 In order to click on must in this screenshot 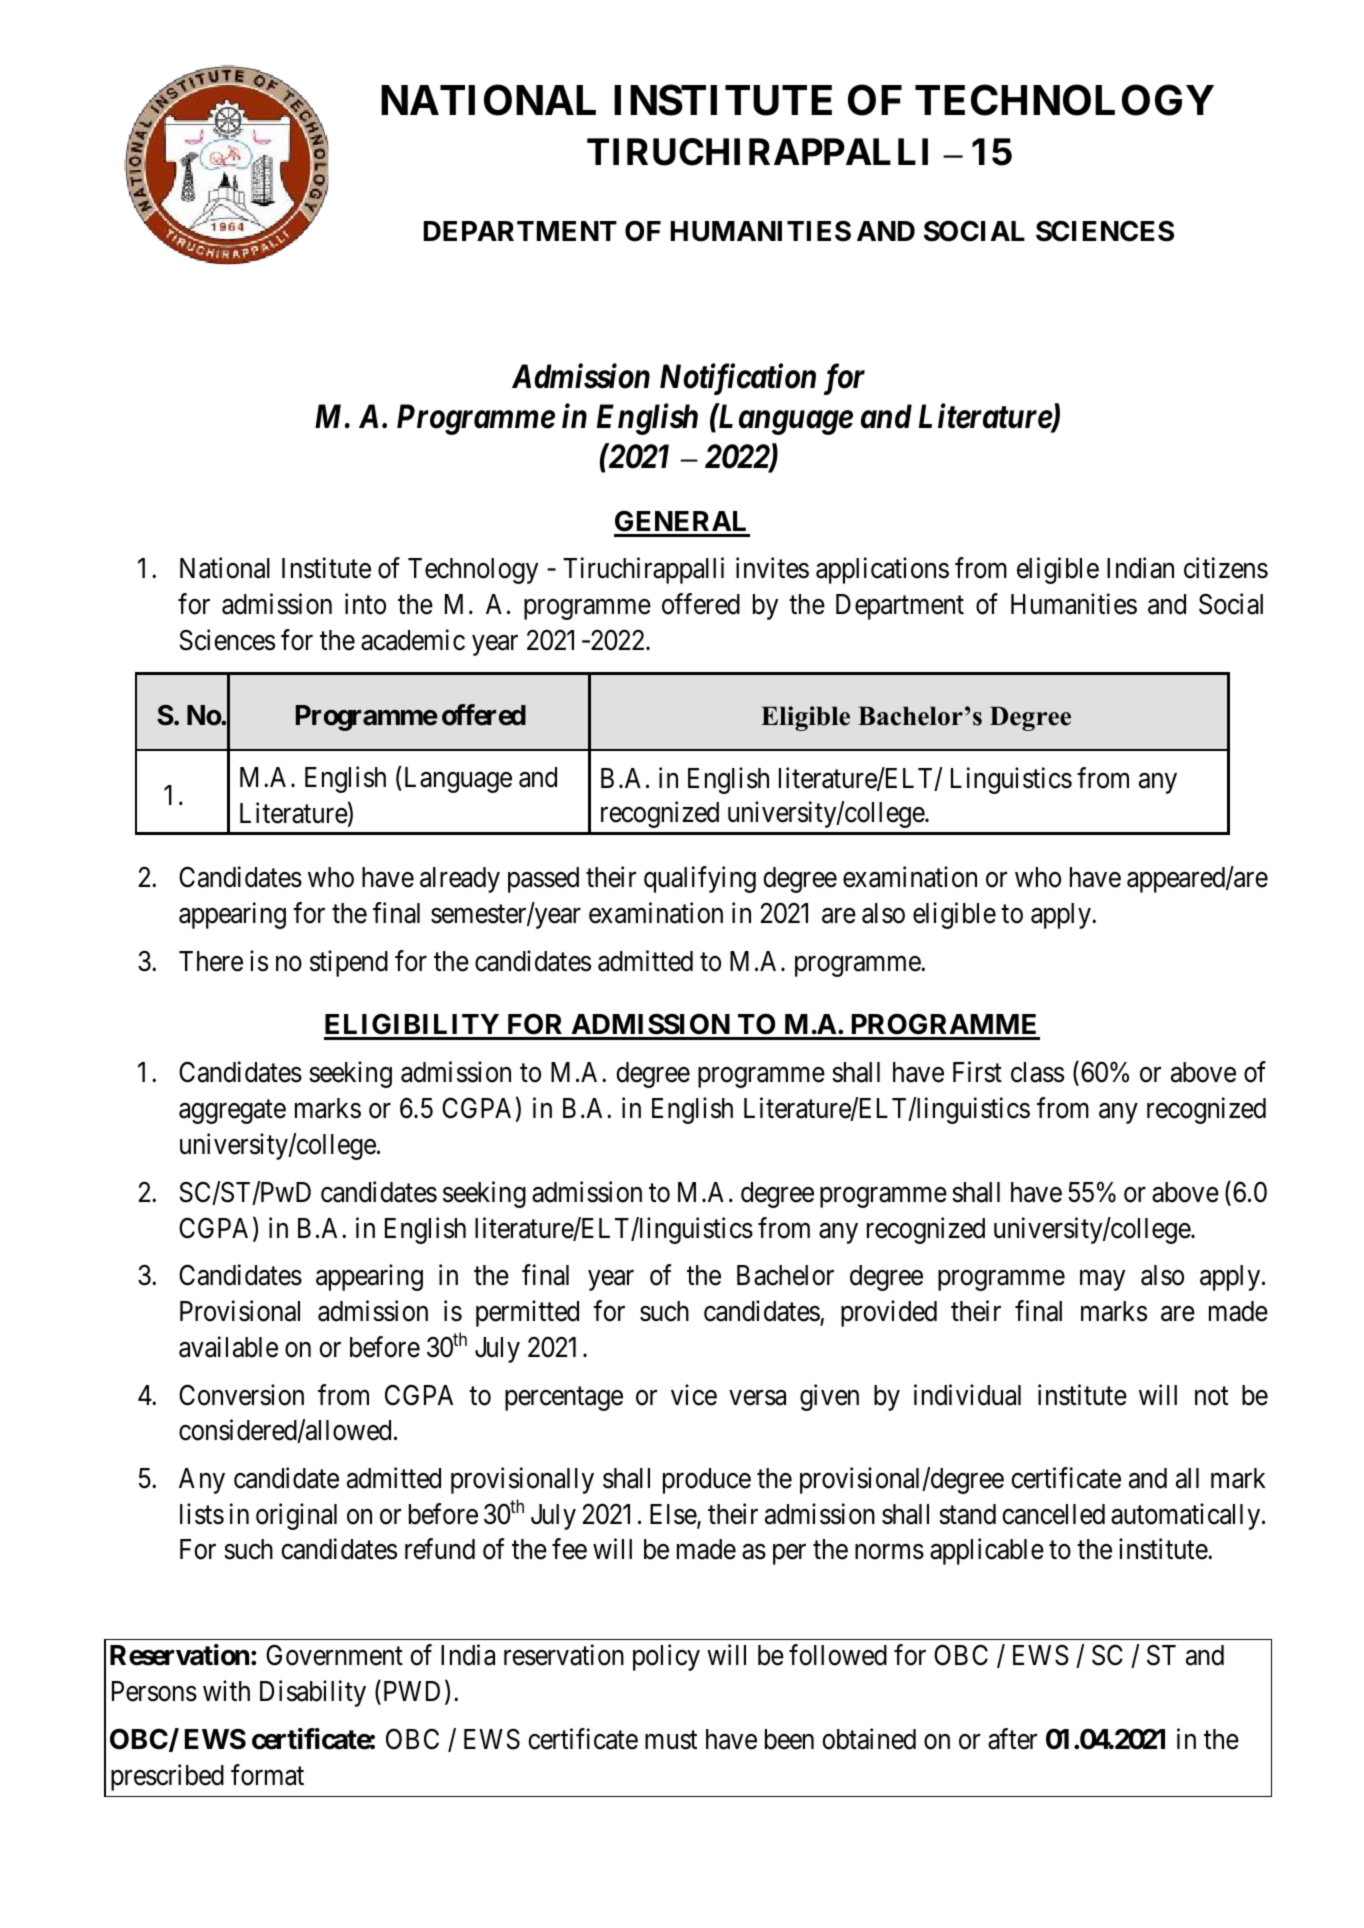, I will do `click(671, 1740)`.
